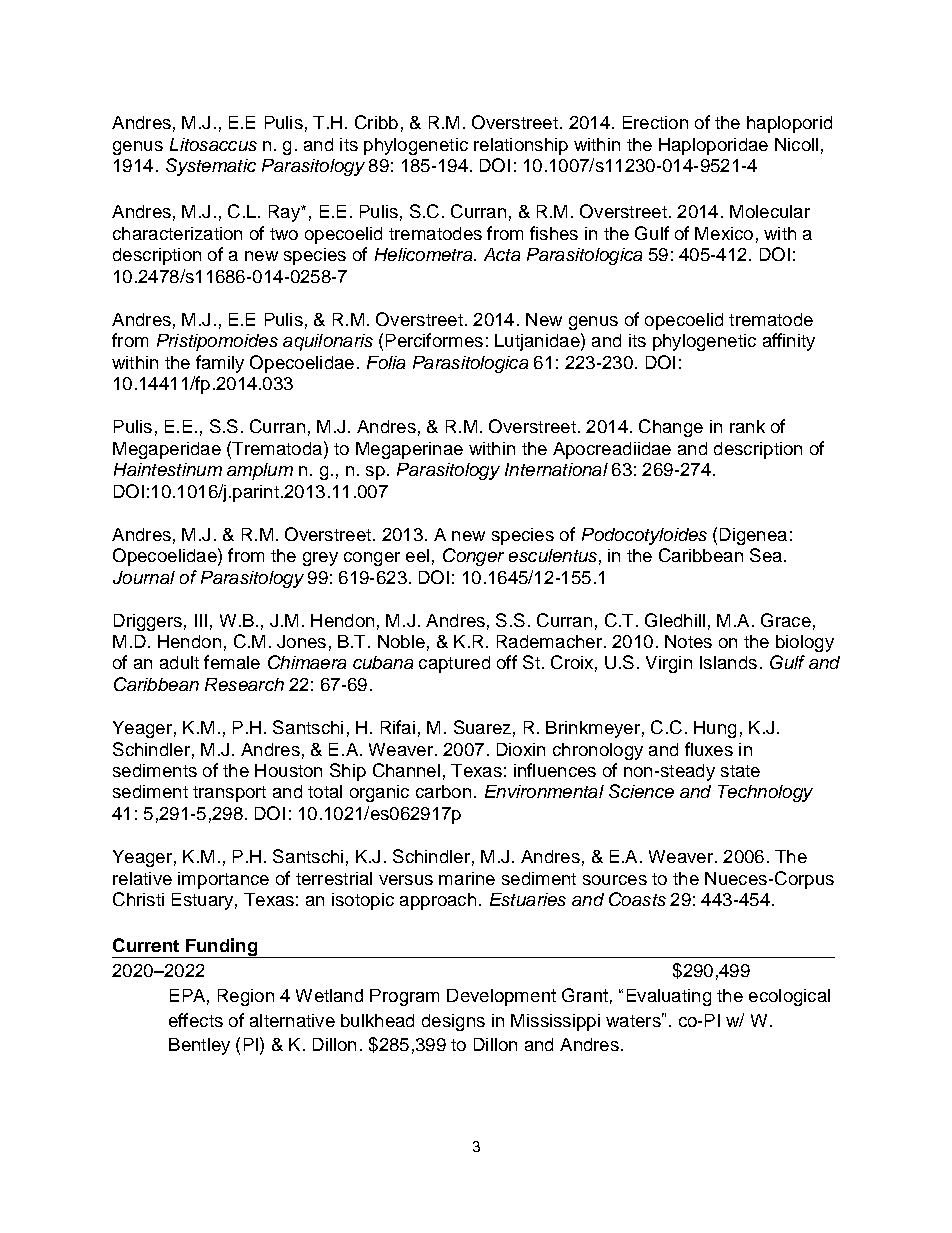  I want to click on Systematic, so click(211, 167).
